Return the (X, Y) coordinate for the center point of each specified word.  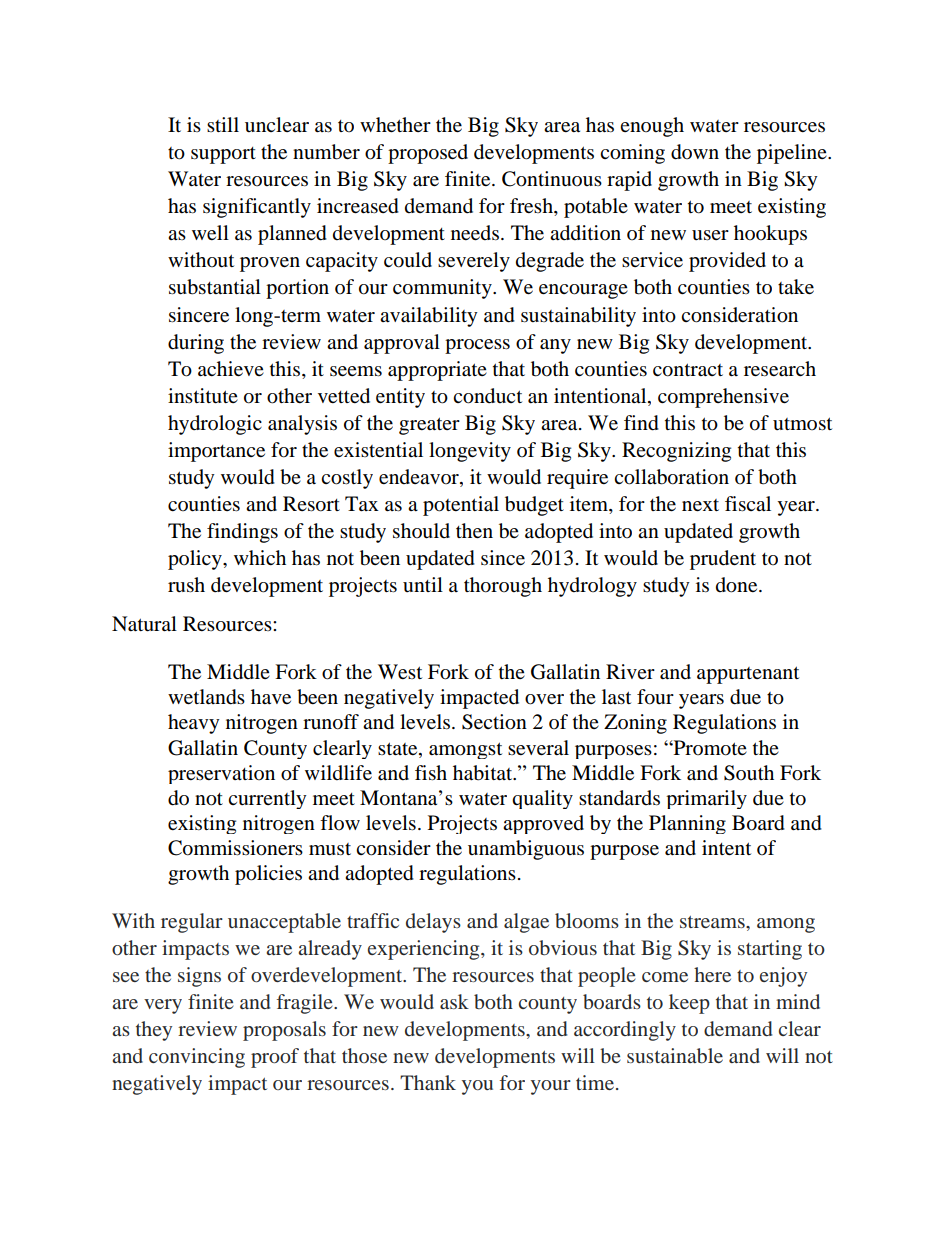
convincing (197, 1058)
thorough (503, 587)
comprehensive (723, 398)
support (223, 155)
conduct (487, 396)
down (695, 152)
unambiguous (526, 850)
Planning (687, 824)
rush (186, 585)
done (738, 585)
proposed (428, 154)
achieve (231, 369)
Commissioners (235, 848)
